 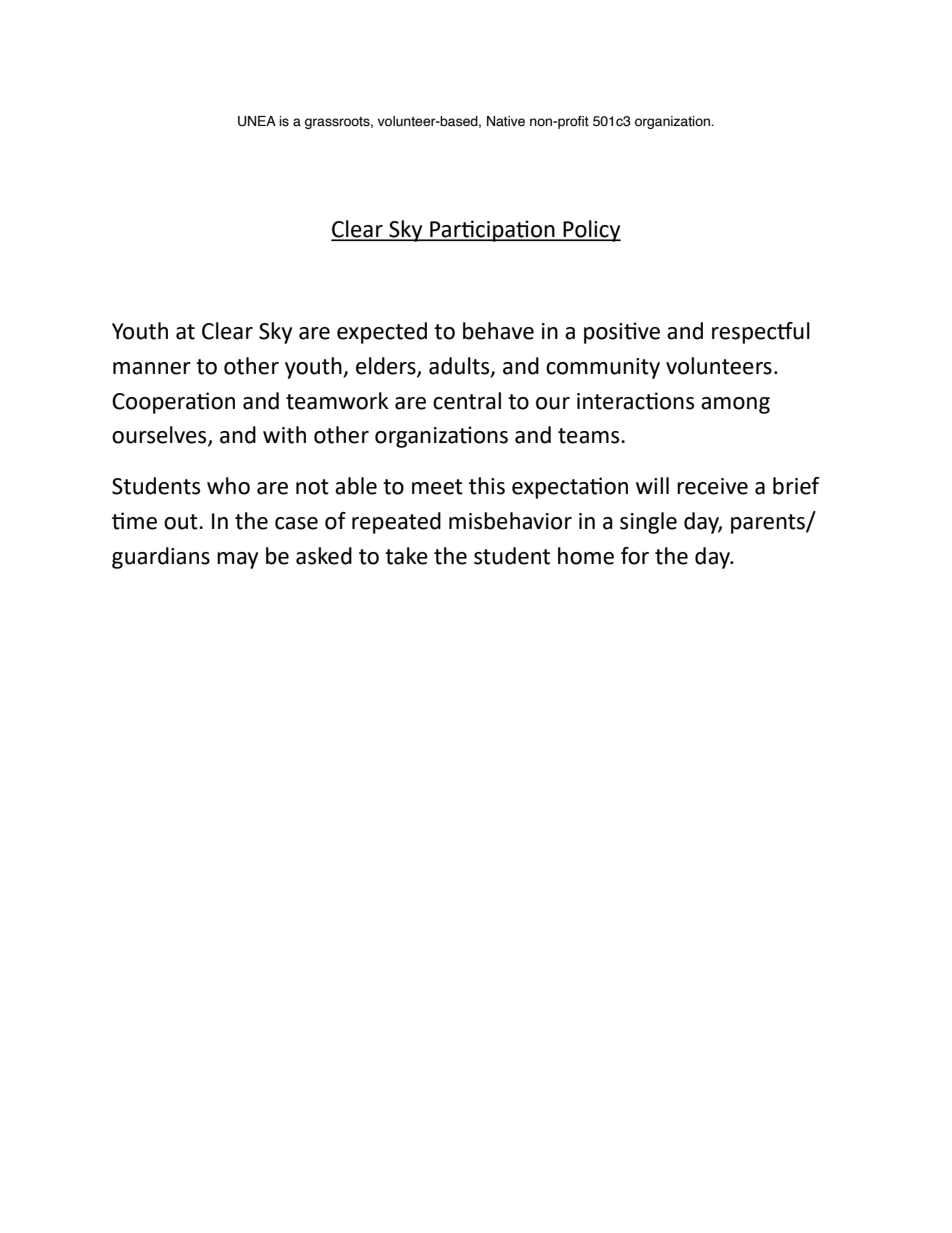 I want to click on among, so click(x=735, y=405).
